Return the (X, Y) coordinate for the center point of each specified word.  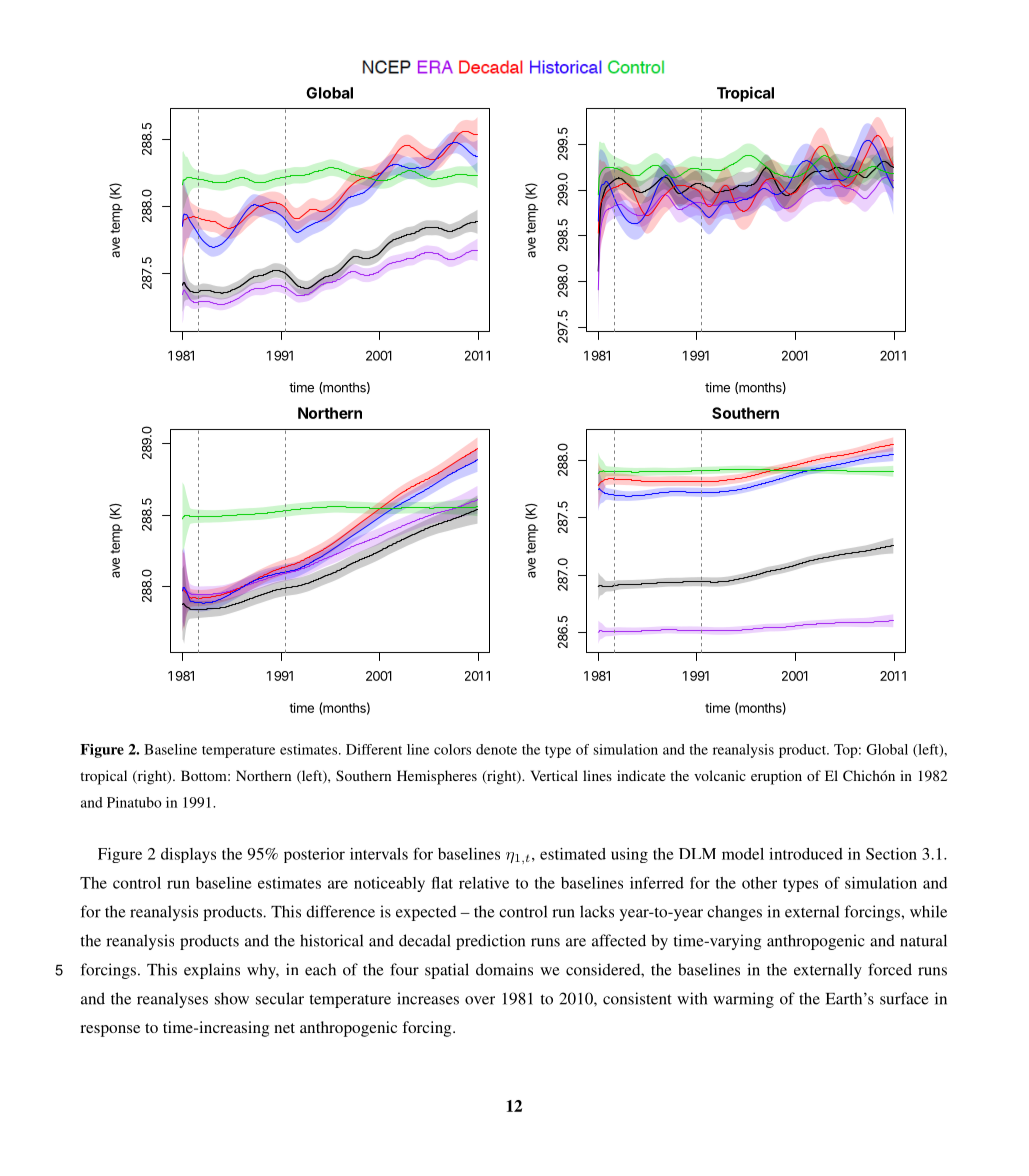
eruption (776, 777)
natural (923, 940)
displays (188, 855)
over (480, 1000)
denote (496, 749)
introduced (806, 854)
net (284, 1028)
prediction (490, 942)
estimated (573, 854)
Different (374, 749)
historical (331, 940)
